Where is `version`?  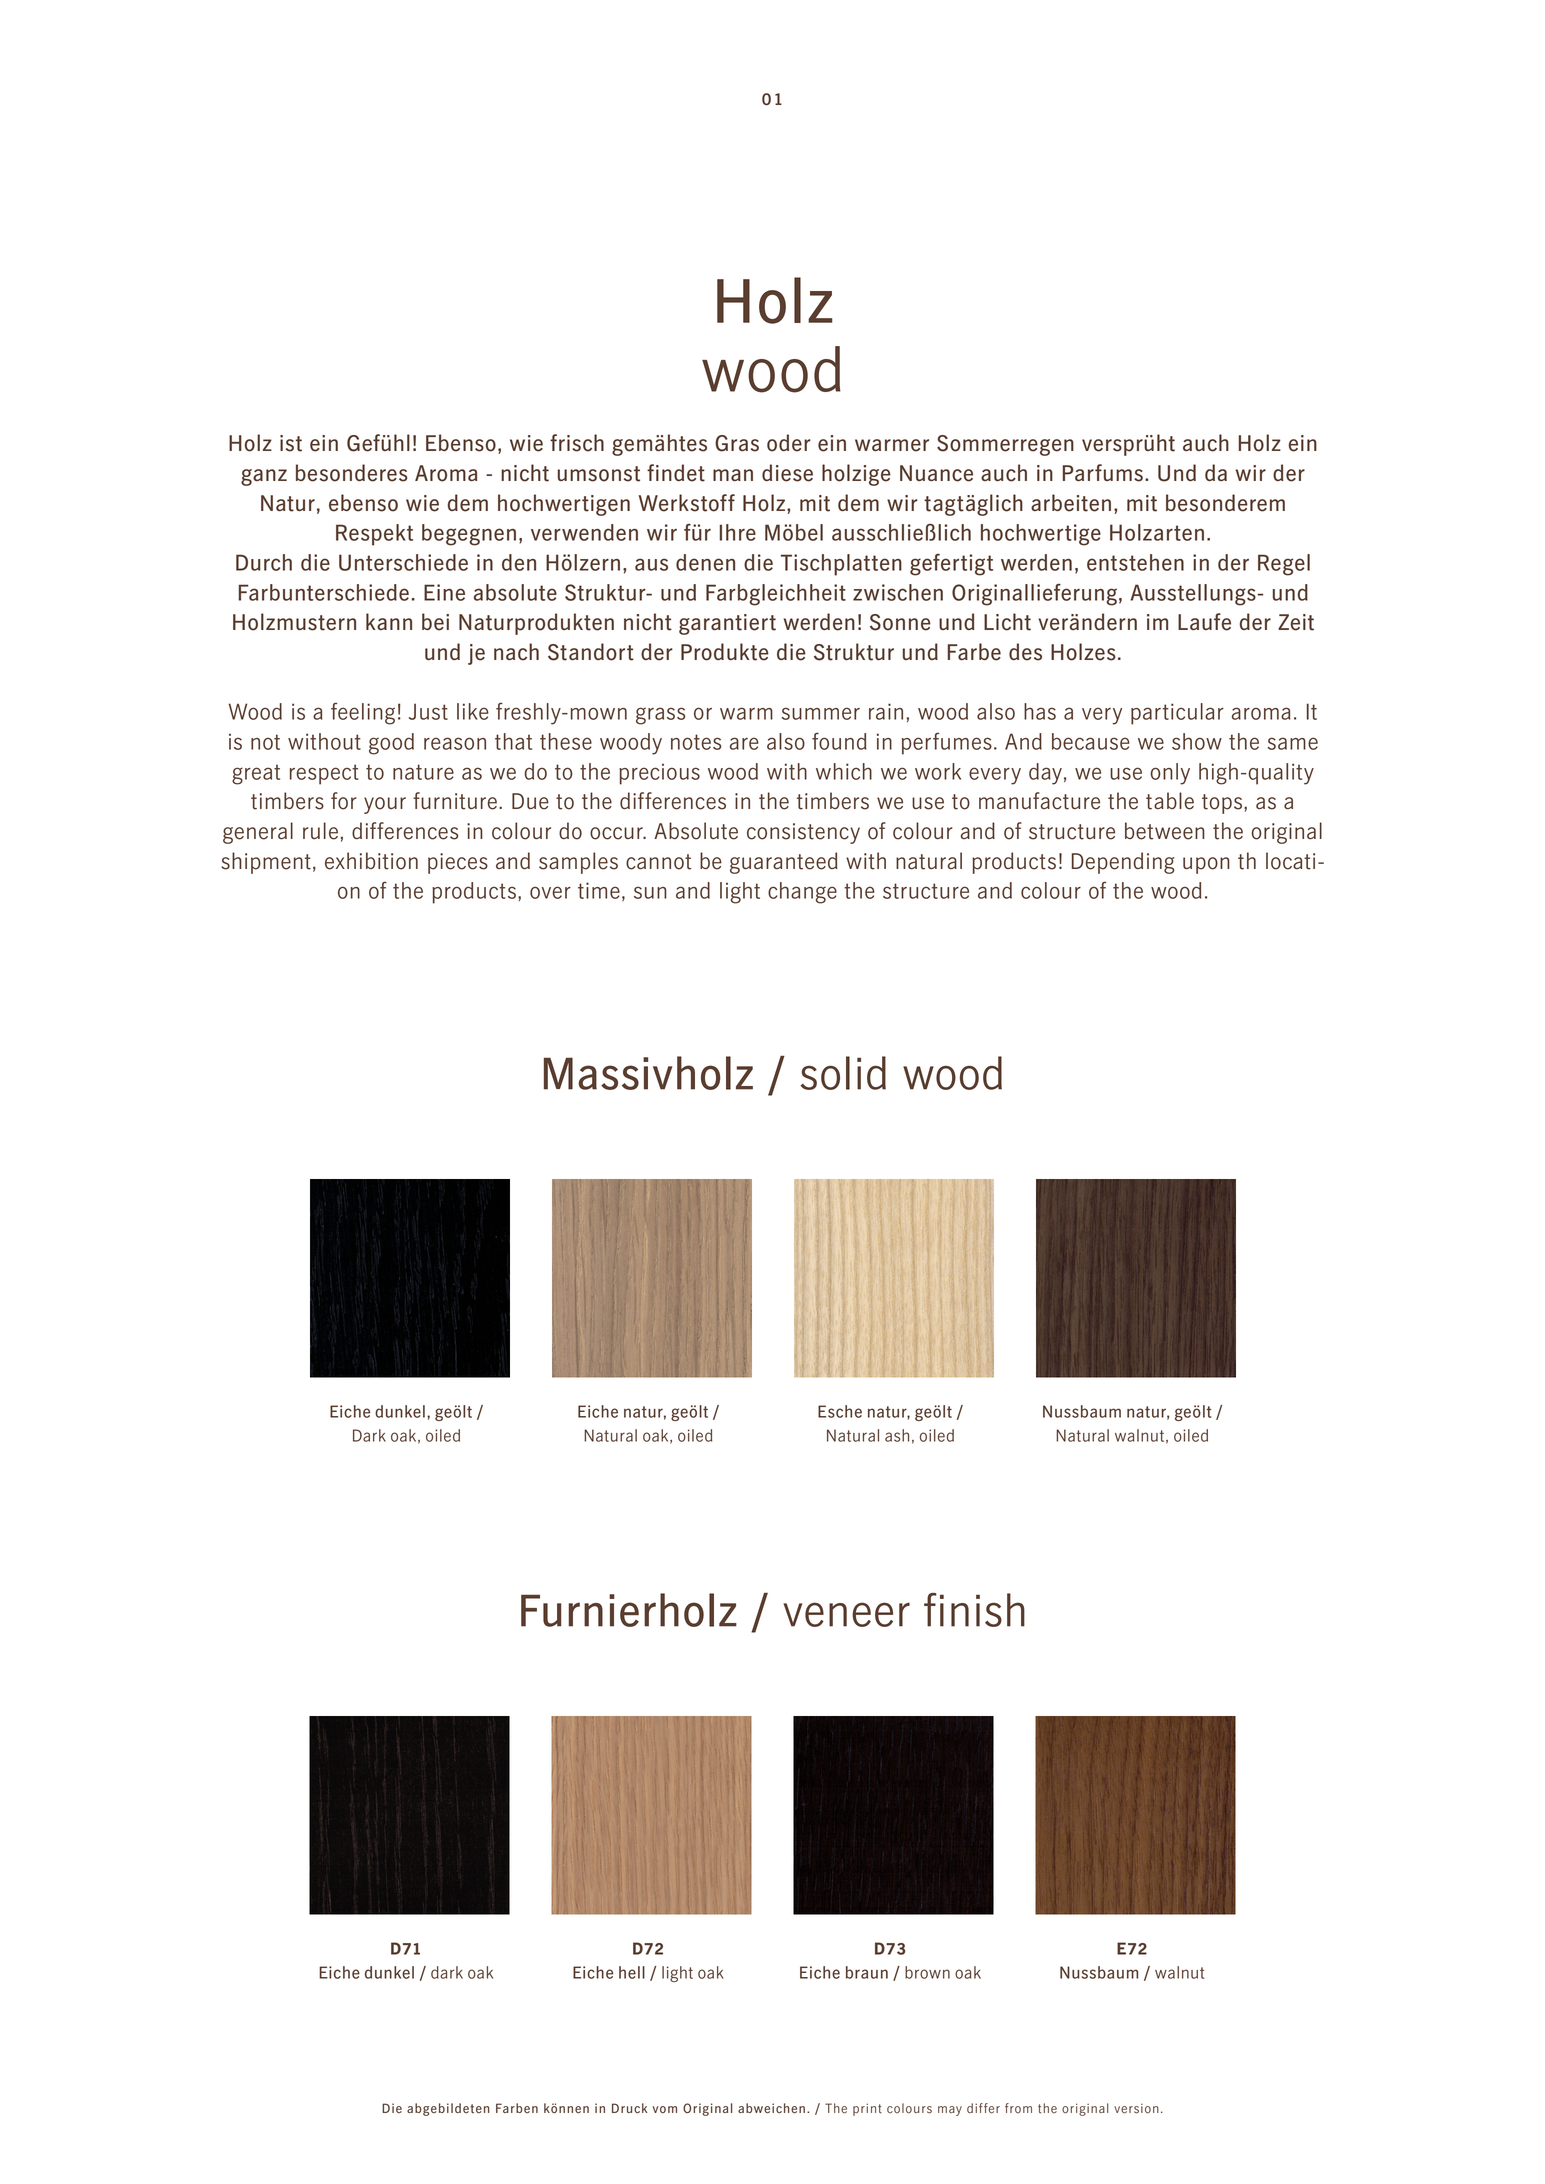 version is located at coordinates (1136, 2109).
